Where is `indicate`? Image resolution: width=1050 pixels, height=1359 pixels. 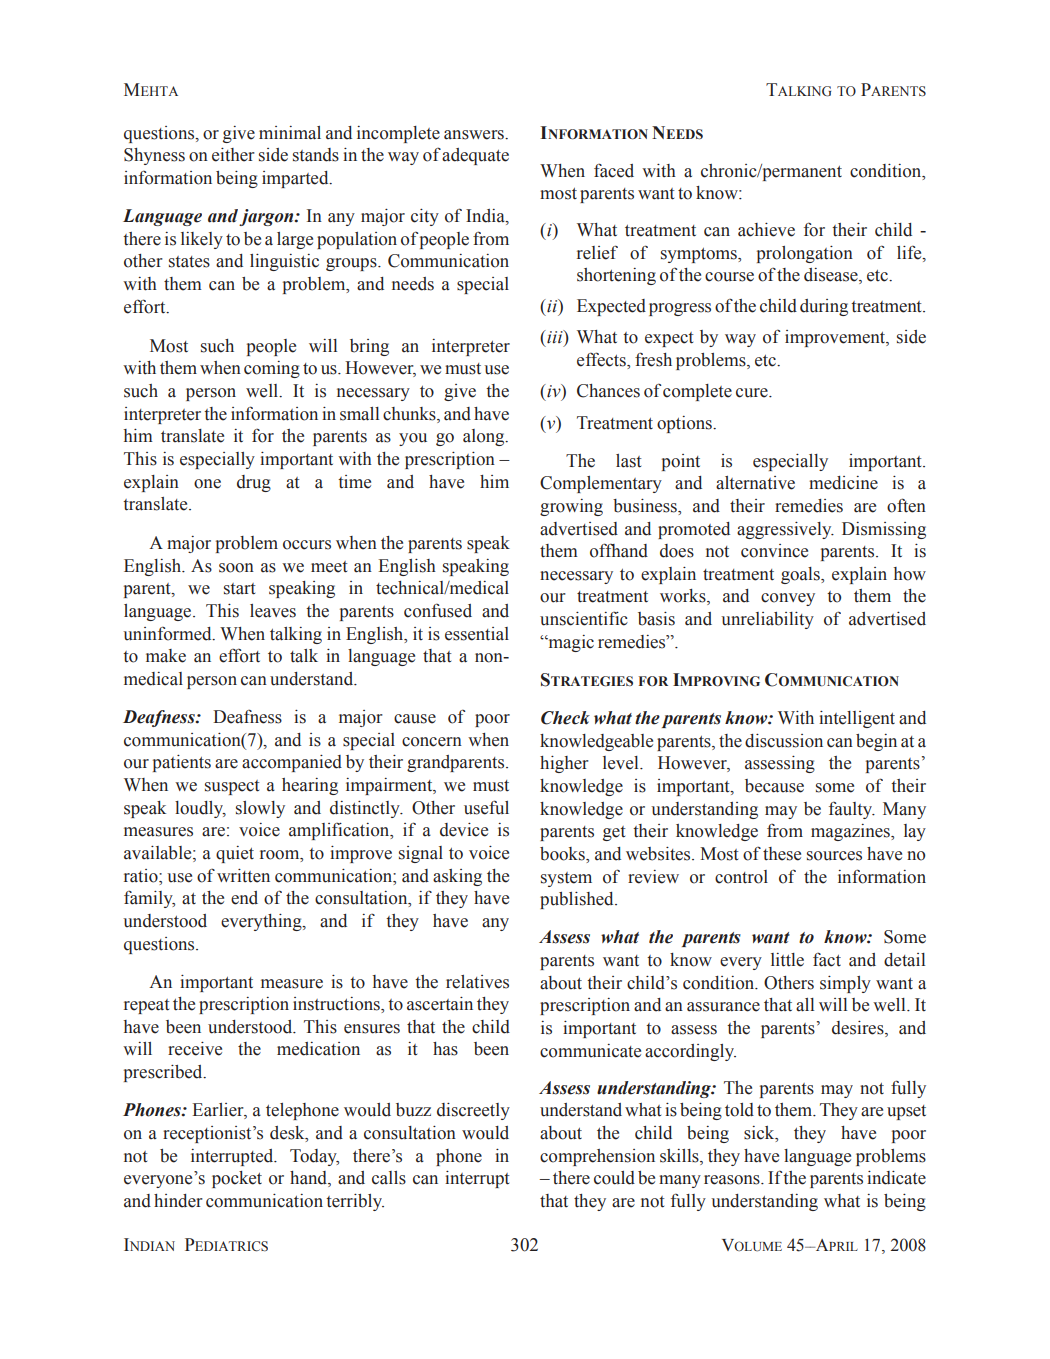
indicate is located at coordinates (896, 1178).
